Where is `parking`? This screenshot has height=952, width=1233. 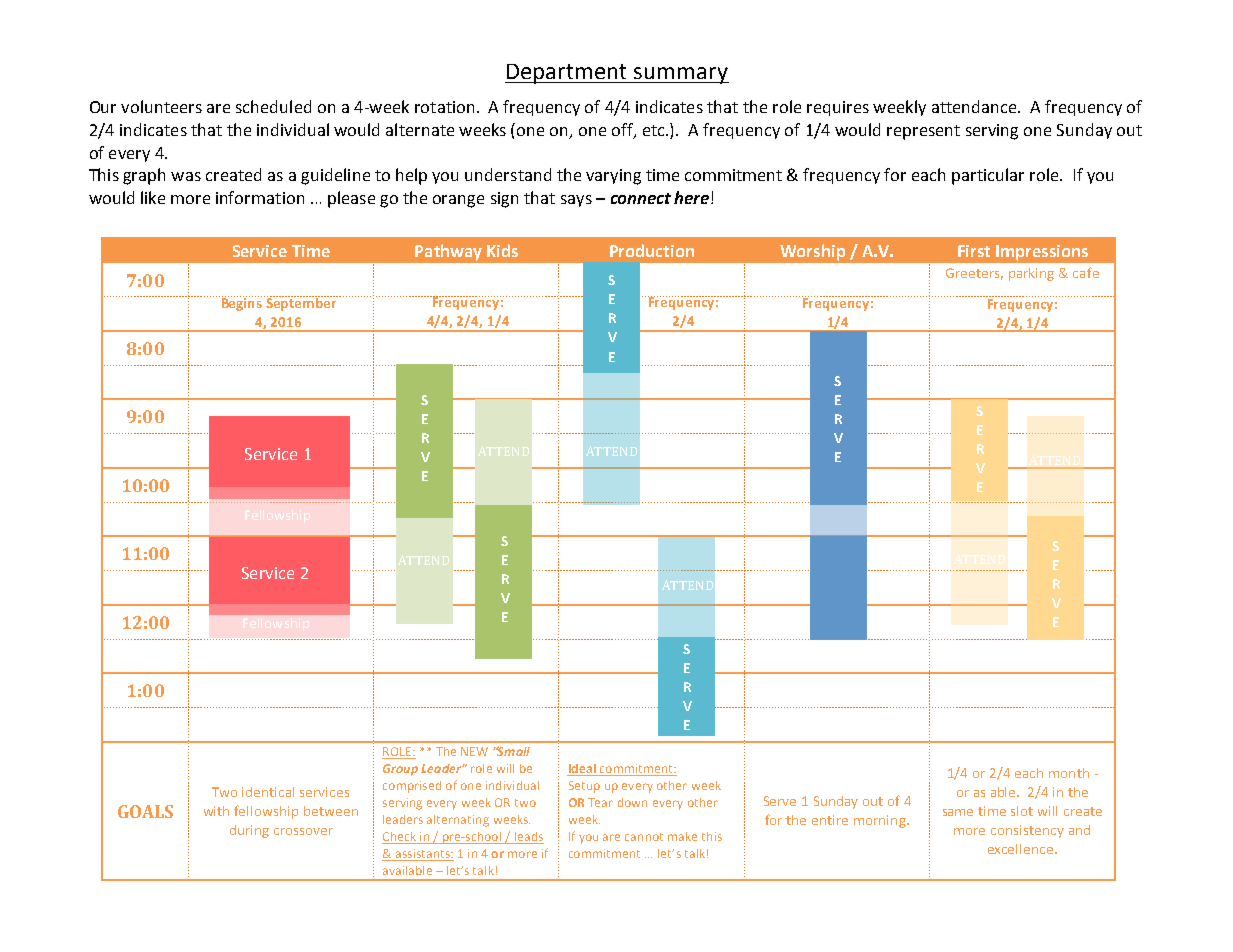
parking is located at coordinates (1031, 274).
